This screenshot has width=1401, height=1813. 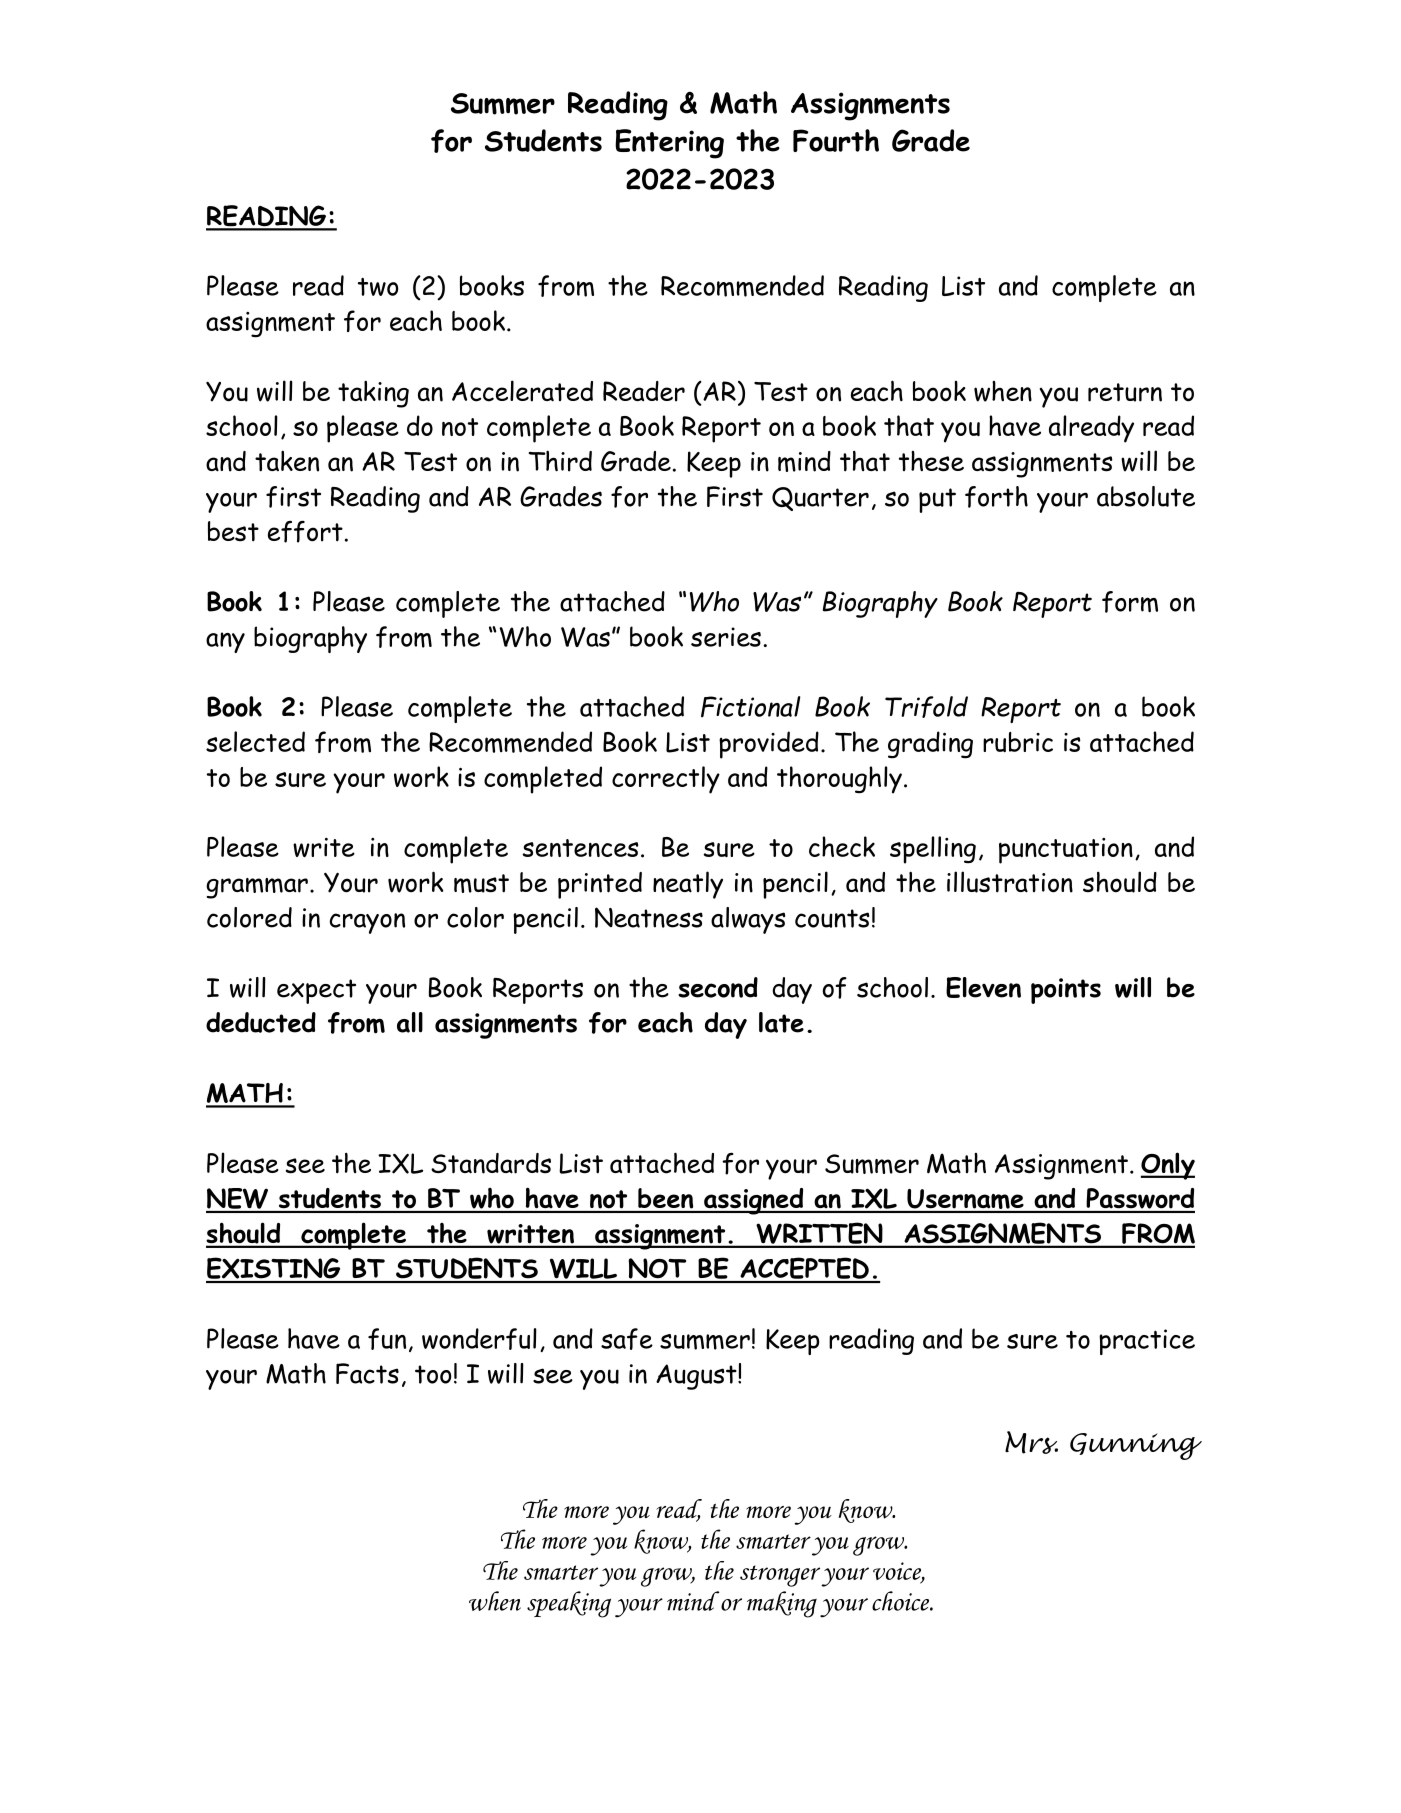 What do you see at coordinates (780, 1576) in the screenshot?
I see `stronger` at bounding box center [780, 1576].
